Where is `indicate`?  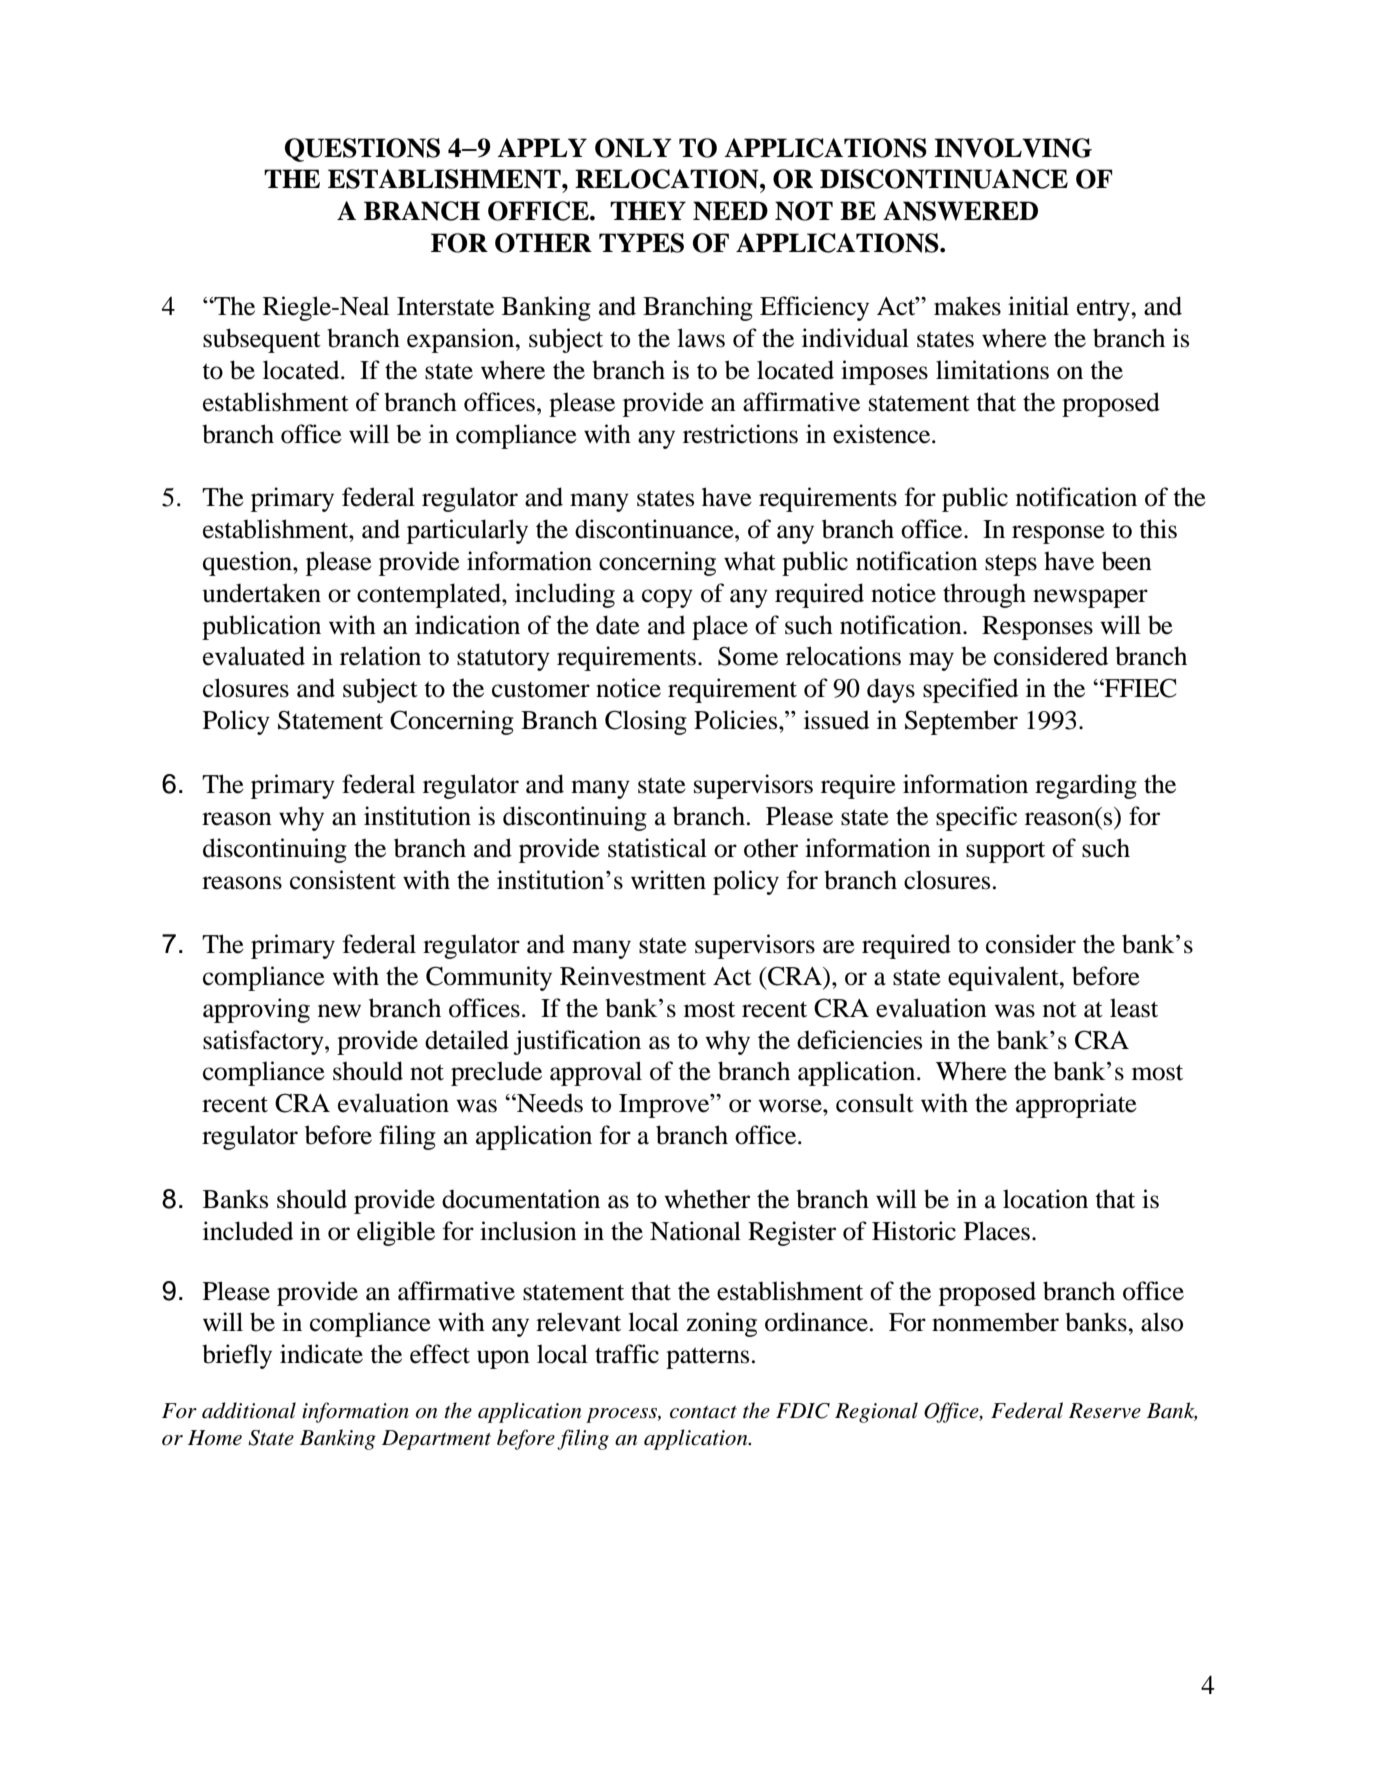 indicate is located at coordinates (321, 1354).
